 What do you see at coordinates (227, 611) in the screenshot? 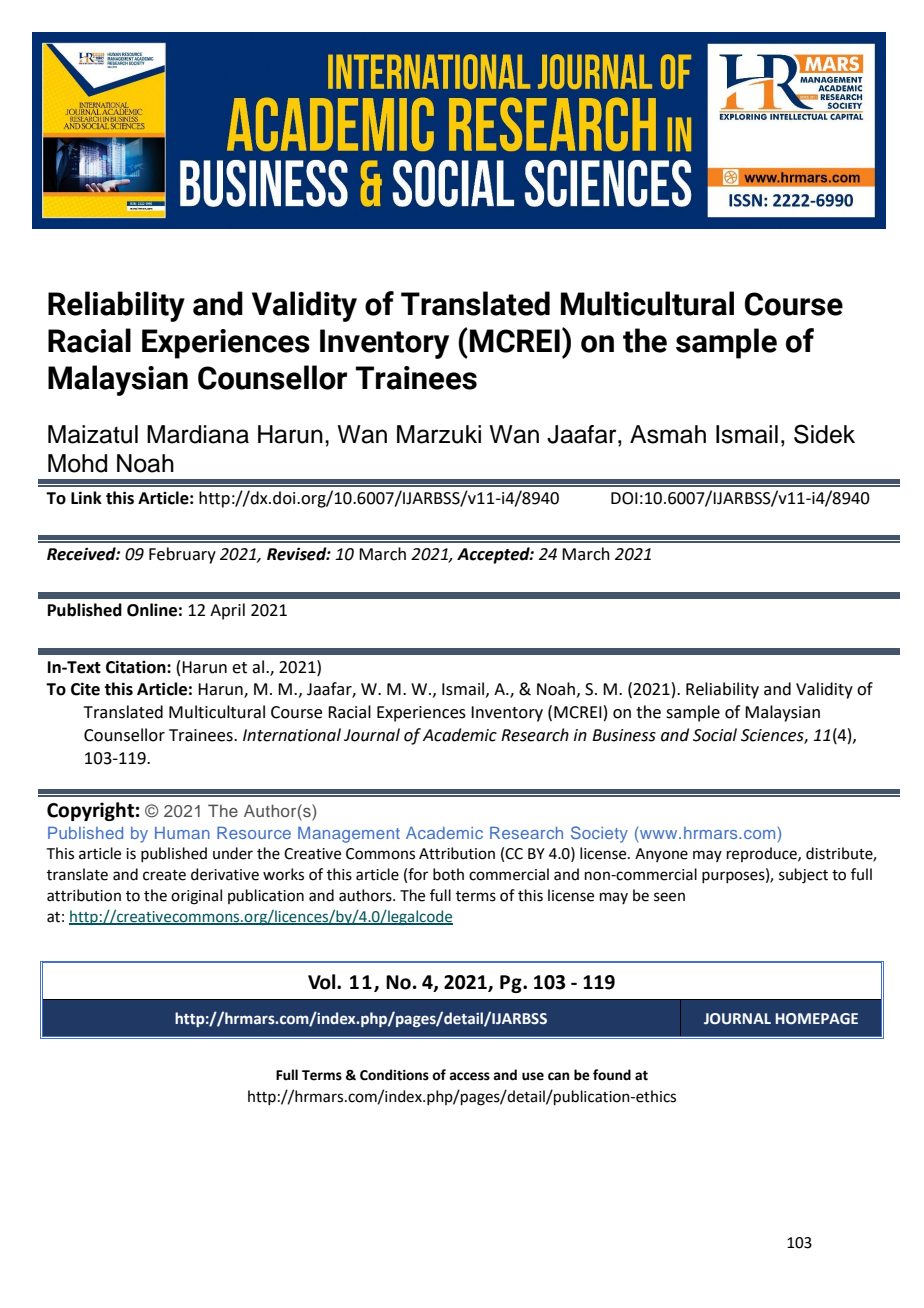
I see `April` at bounding box center [227, 611].
